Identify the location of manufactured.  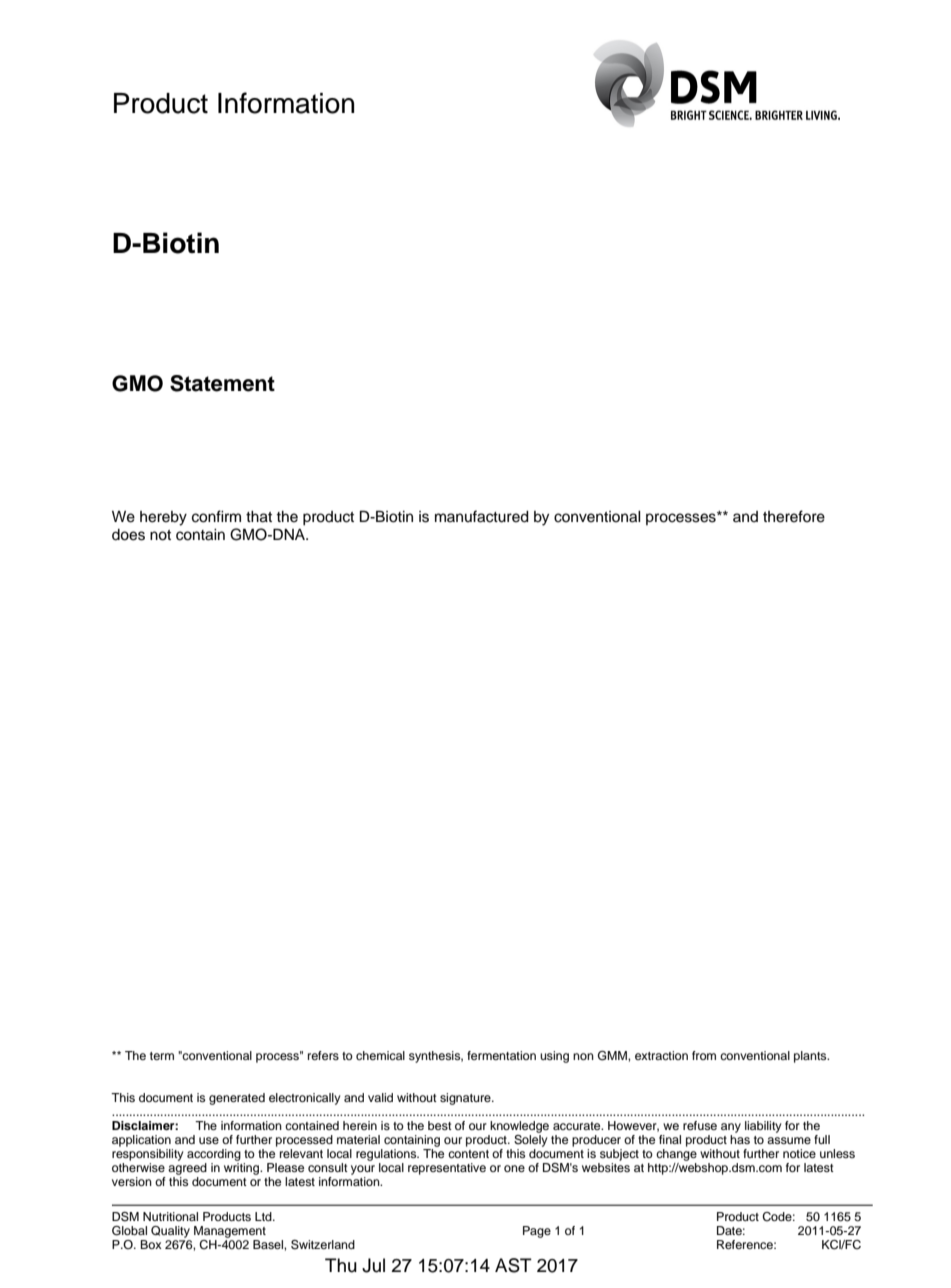
(482, 516).
